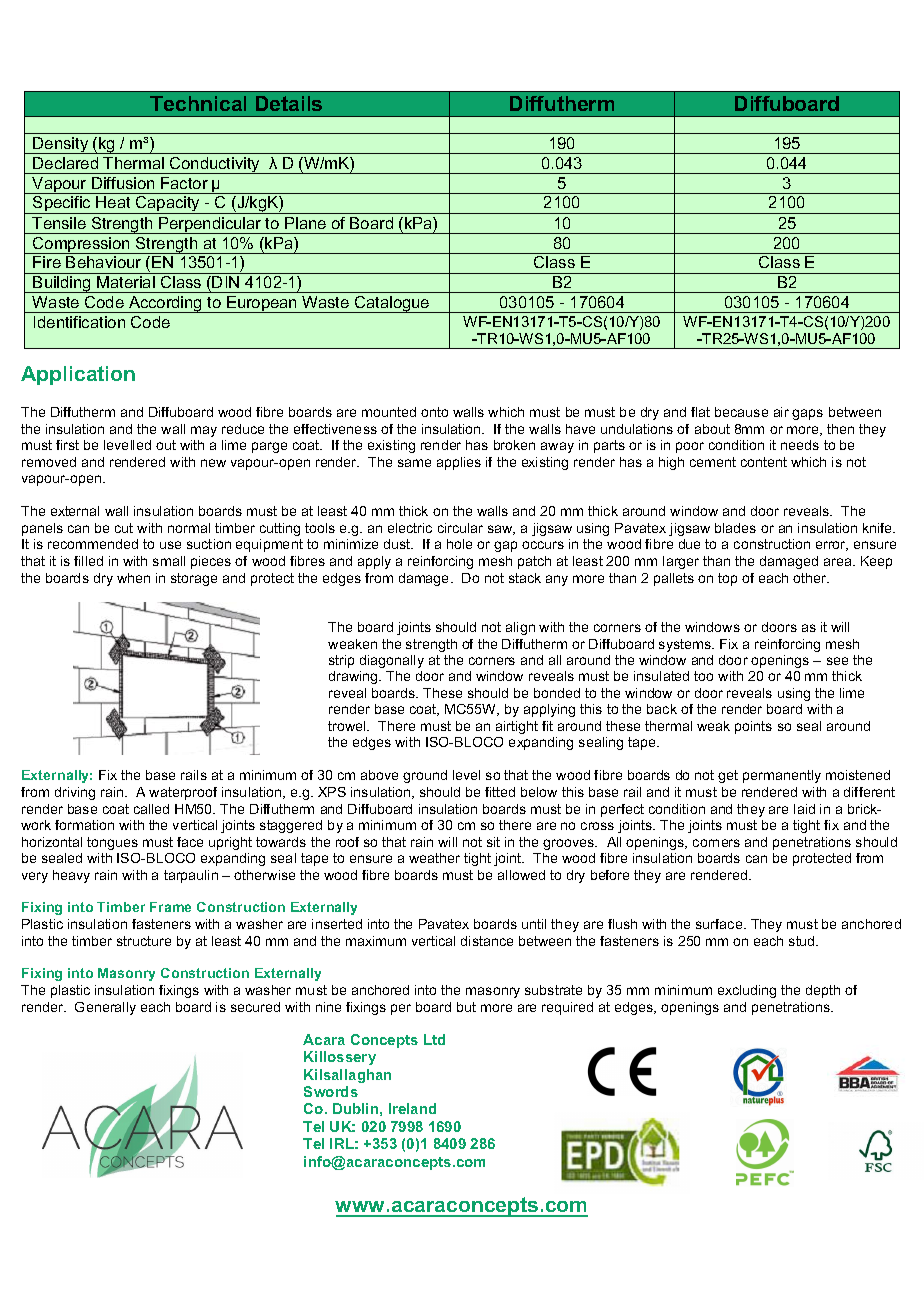  What do you see at coordinates (105, 1008) in the document?
I see `Generally` at bounding box center [105, 1008].
